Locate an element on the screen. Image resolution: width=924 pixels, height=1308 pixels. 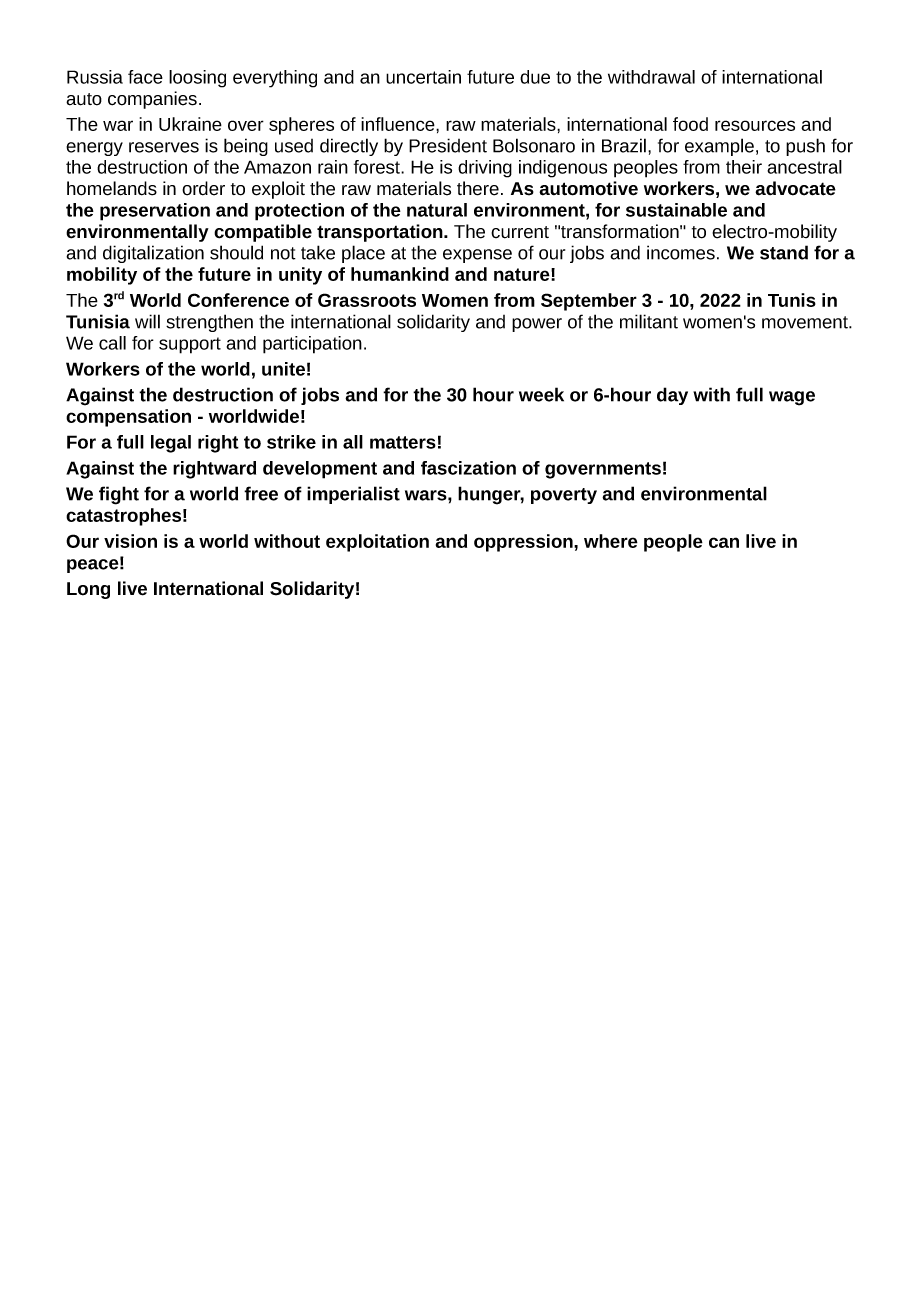
power is located at coordinates (537, 325).
